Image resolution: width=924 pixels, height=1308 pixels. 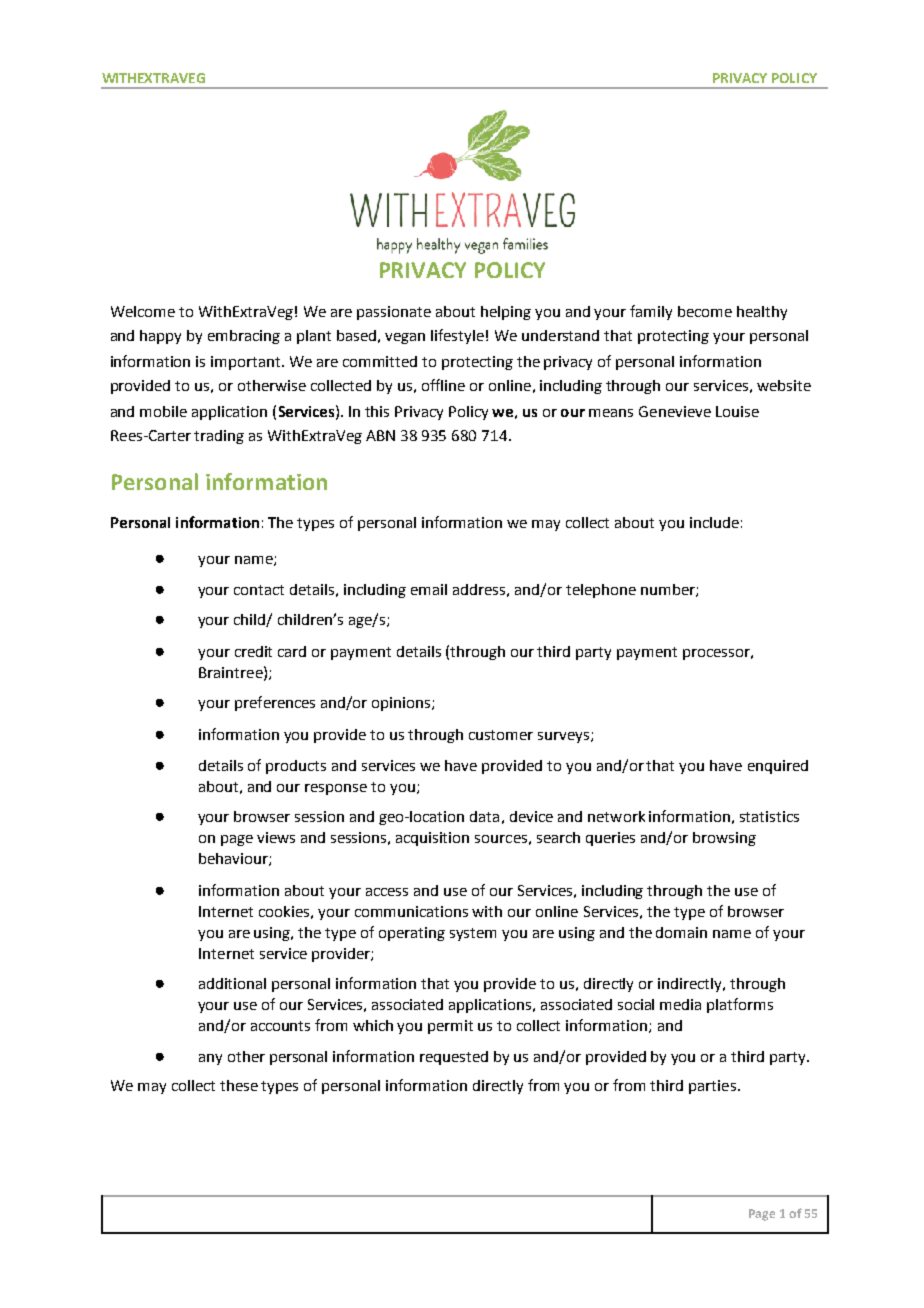 I want to click on views, so click(x=276, y=837).
